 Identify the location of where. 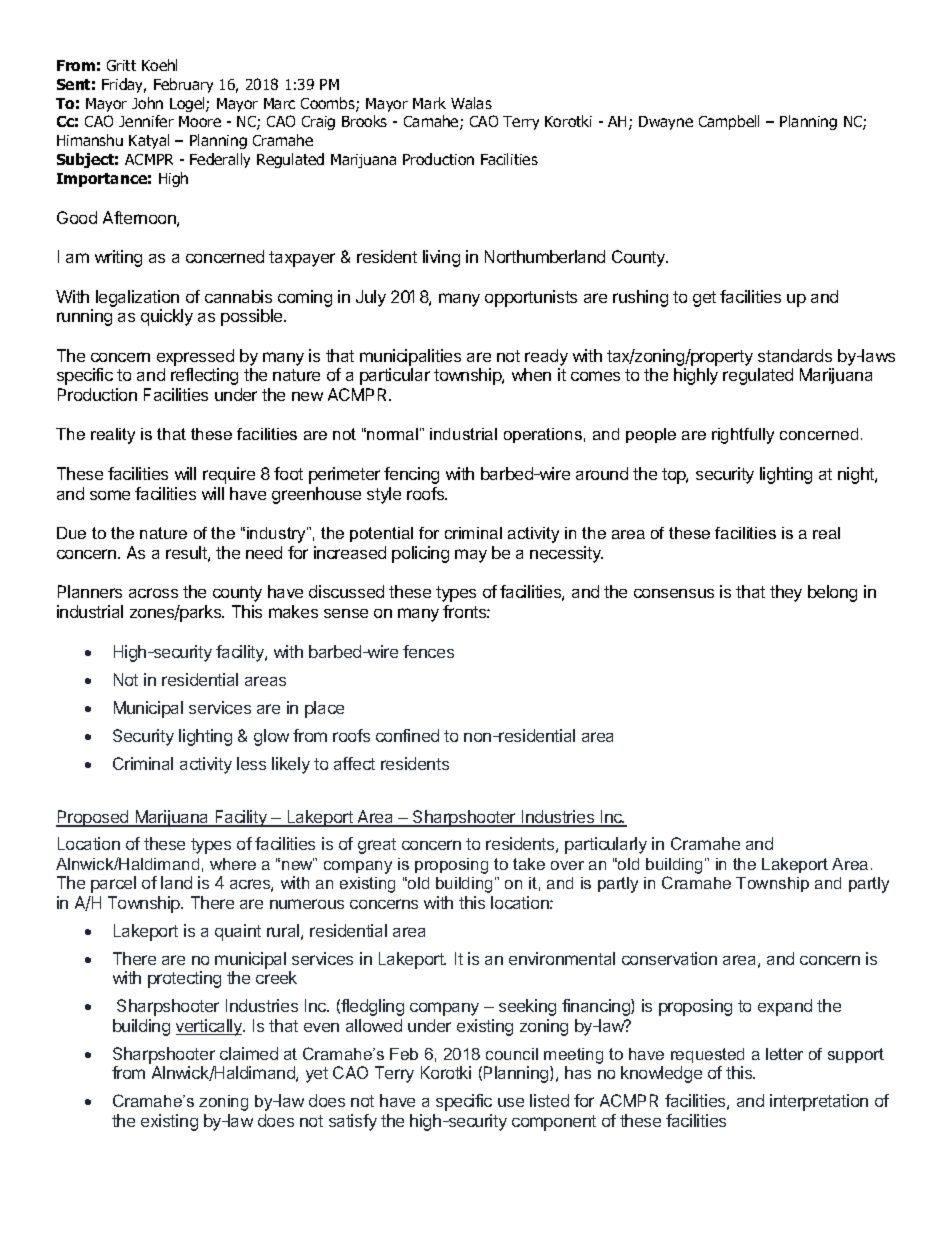
(233, 864).
